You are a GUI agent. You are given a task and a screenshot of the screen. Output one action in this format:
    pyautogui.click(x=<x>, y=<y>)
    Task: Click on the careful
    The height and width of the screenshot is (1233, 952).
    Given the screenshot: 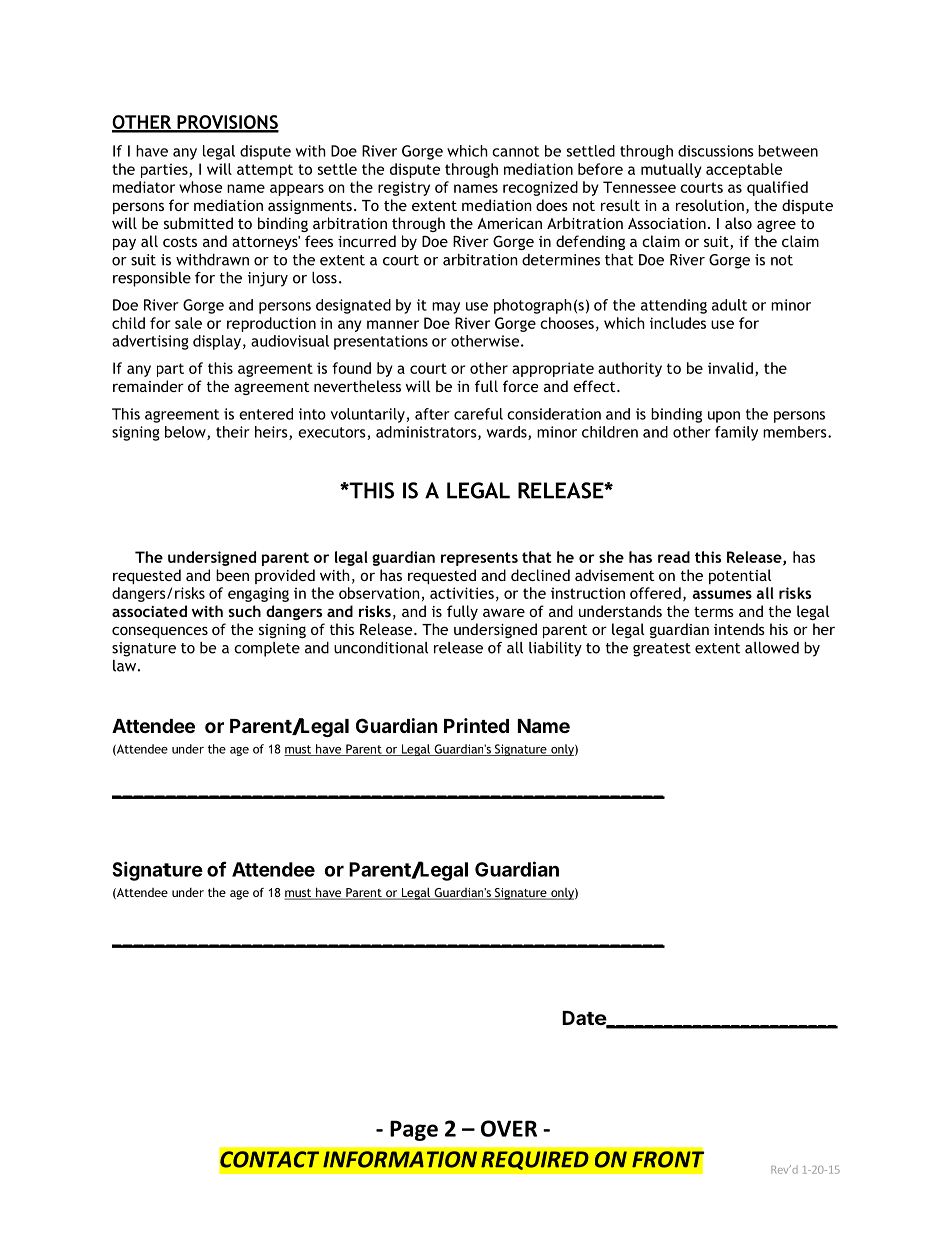 What is the action you would take?
    pyautogui.click(x=478, y=414)
